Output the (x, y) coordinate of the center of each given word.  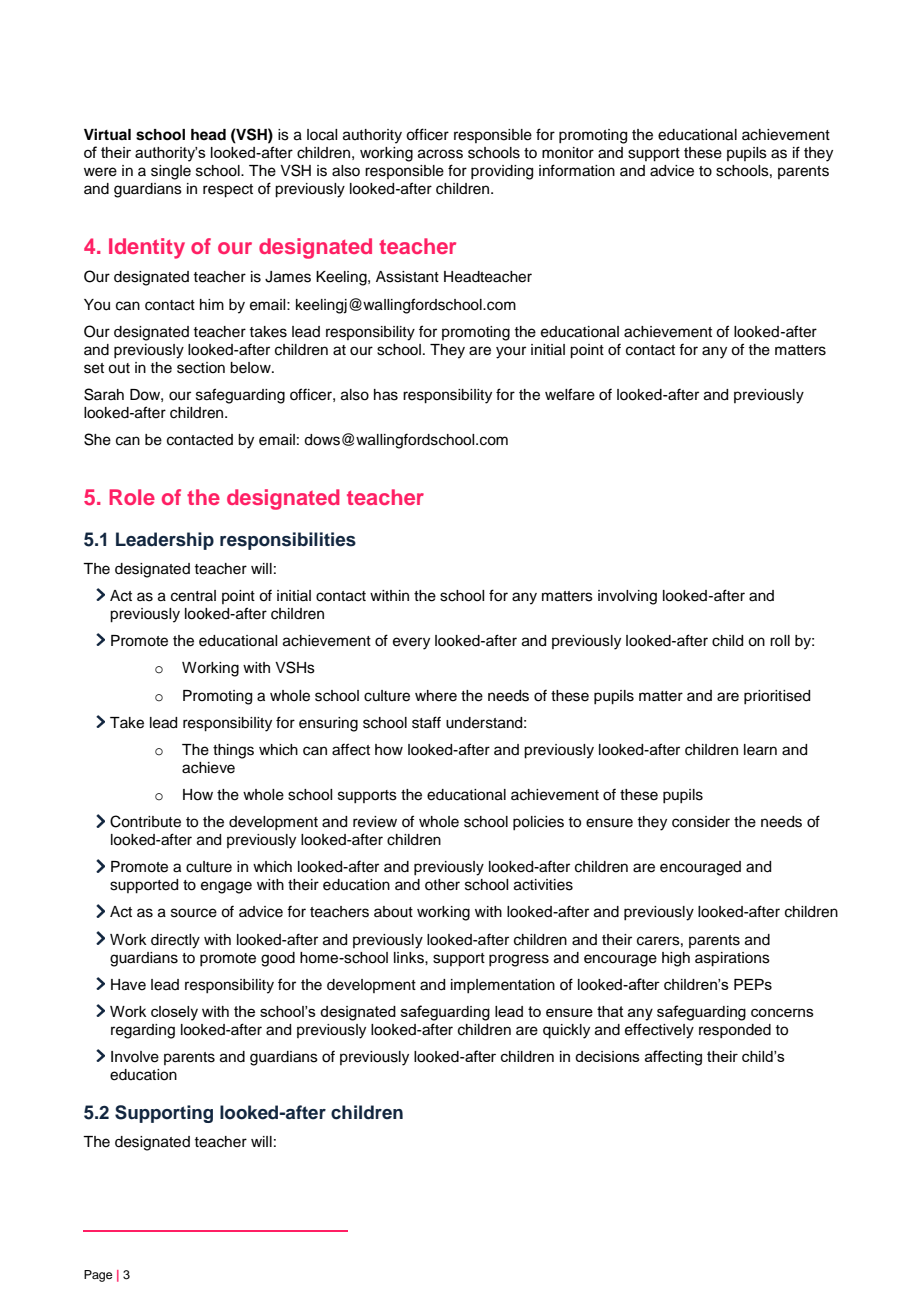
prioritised (777, 697)
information (577, 170)
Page (98, 1276)
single (171, 172)
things (233, 751)
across (440, 154)
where (436, 696)
